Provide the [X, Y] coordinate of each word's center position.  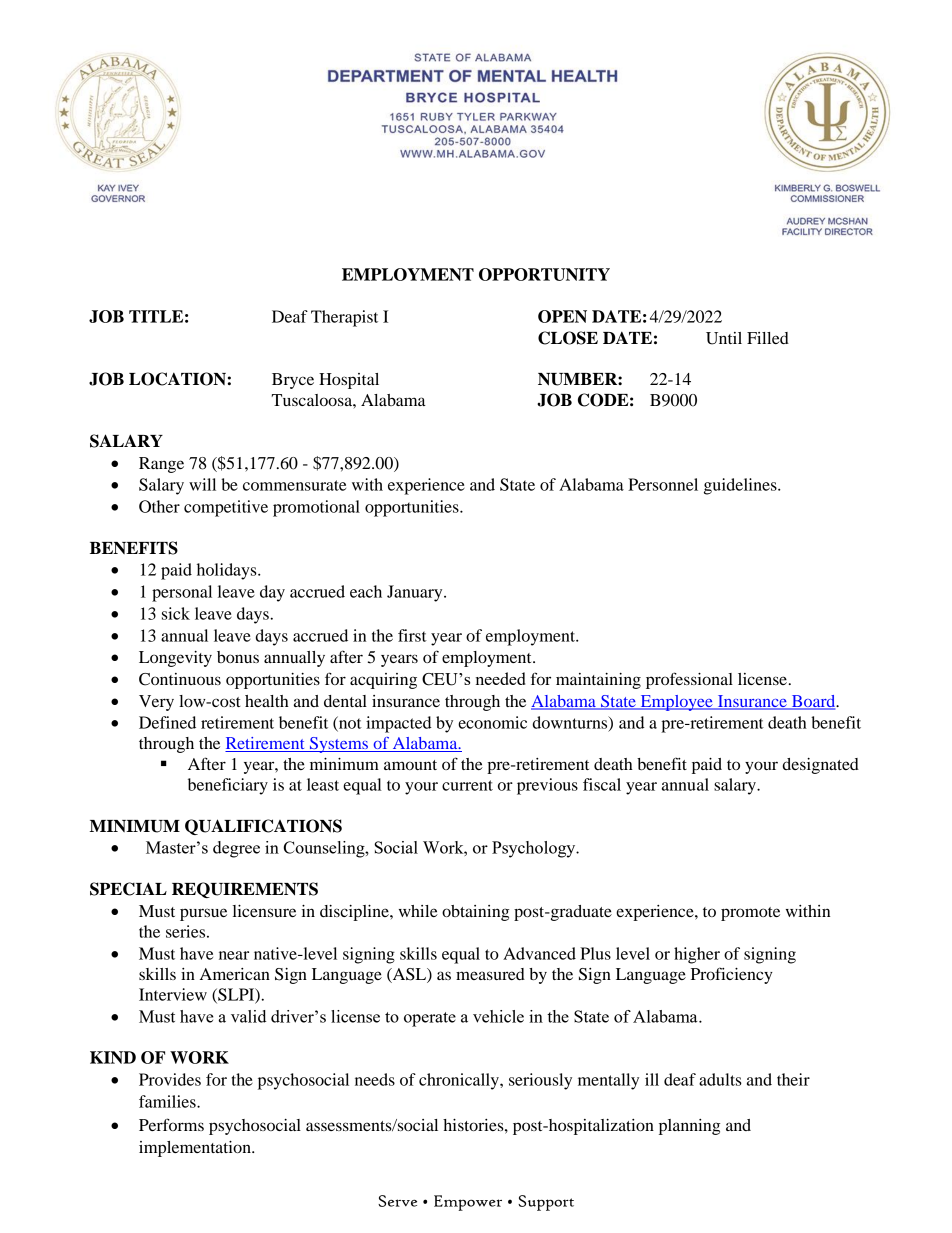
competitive [226, 508]
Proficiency [732, 975]
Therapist [344, 318]
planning [689, 1127]
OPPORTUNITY [544, 274]
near [234, 955]
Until [724, 338]
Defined [167, 722]
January [416, 593]
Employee [676, 703]
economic [492, 722]
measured [490, 974]
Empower [468, 1203]
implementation [196, 1149]
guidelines [741, 486]
